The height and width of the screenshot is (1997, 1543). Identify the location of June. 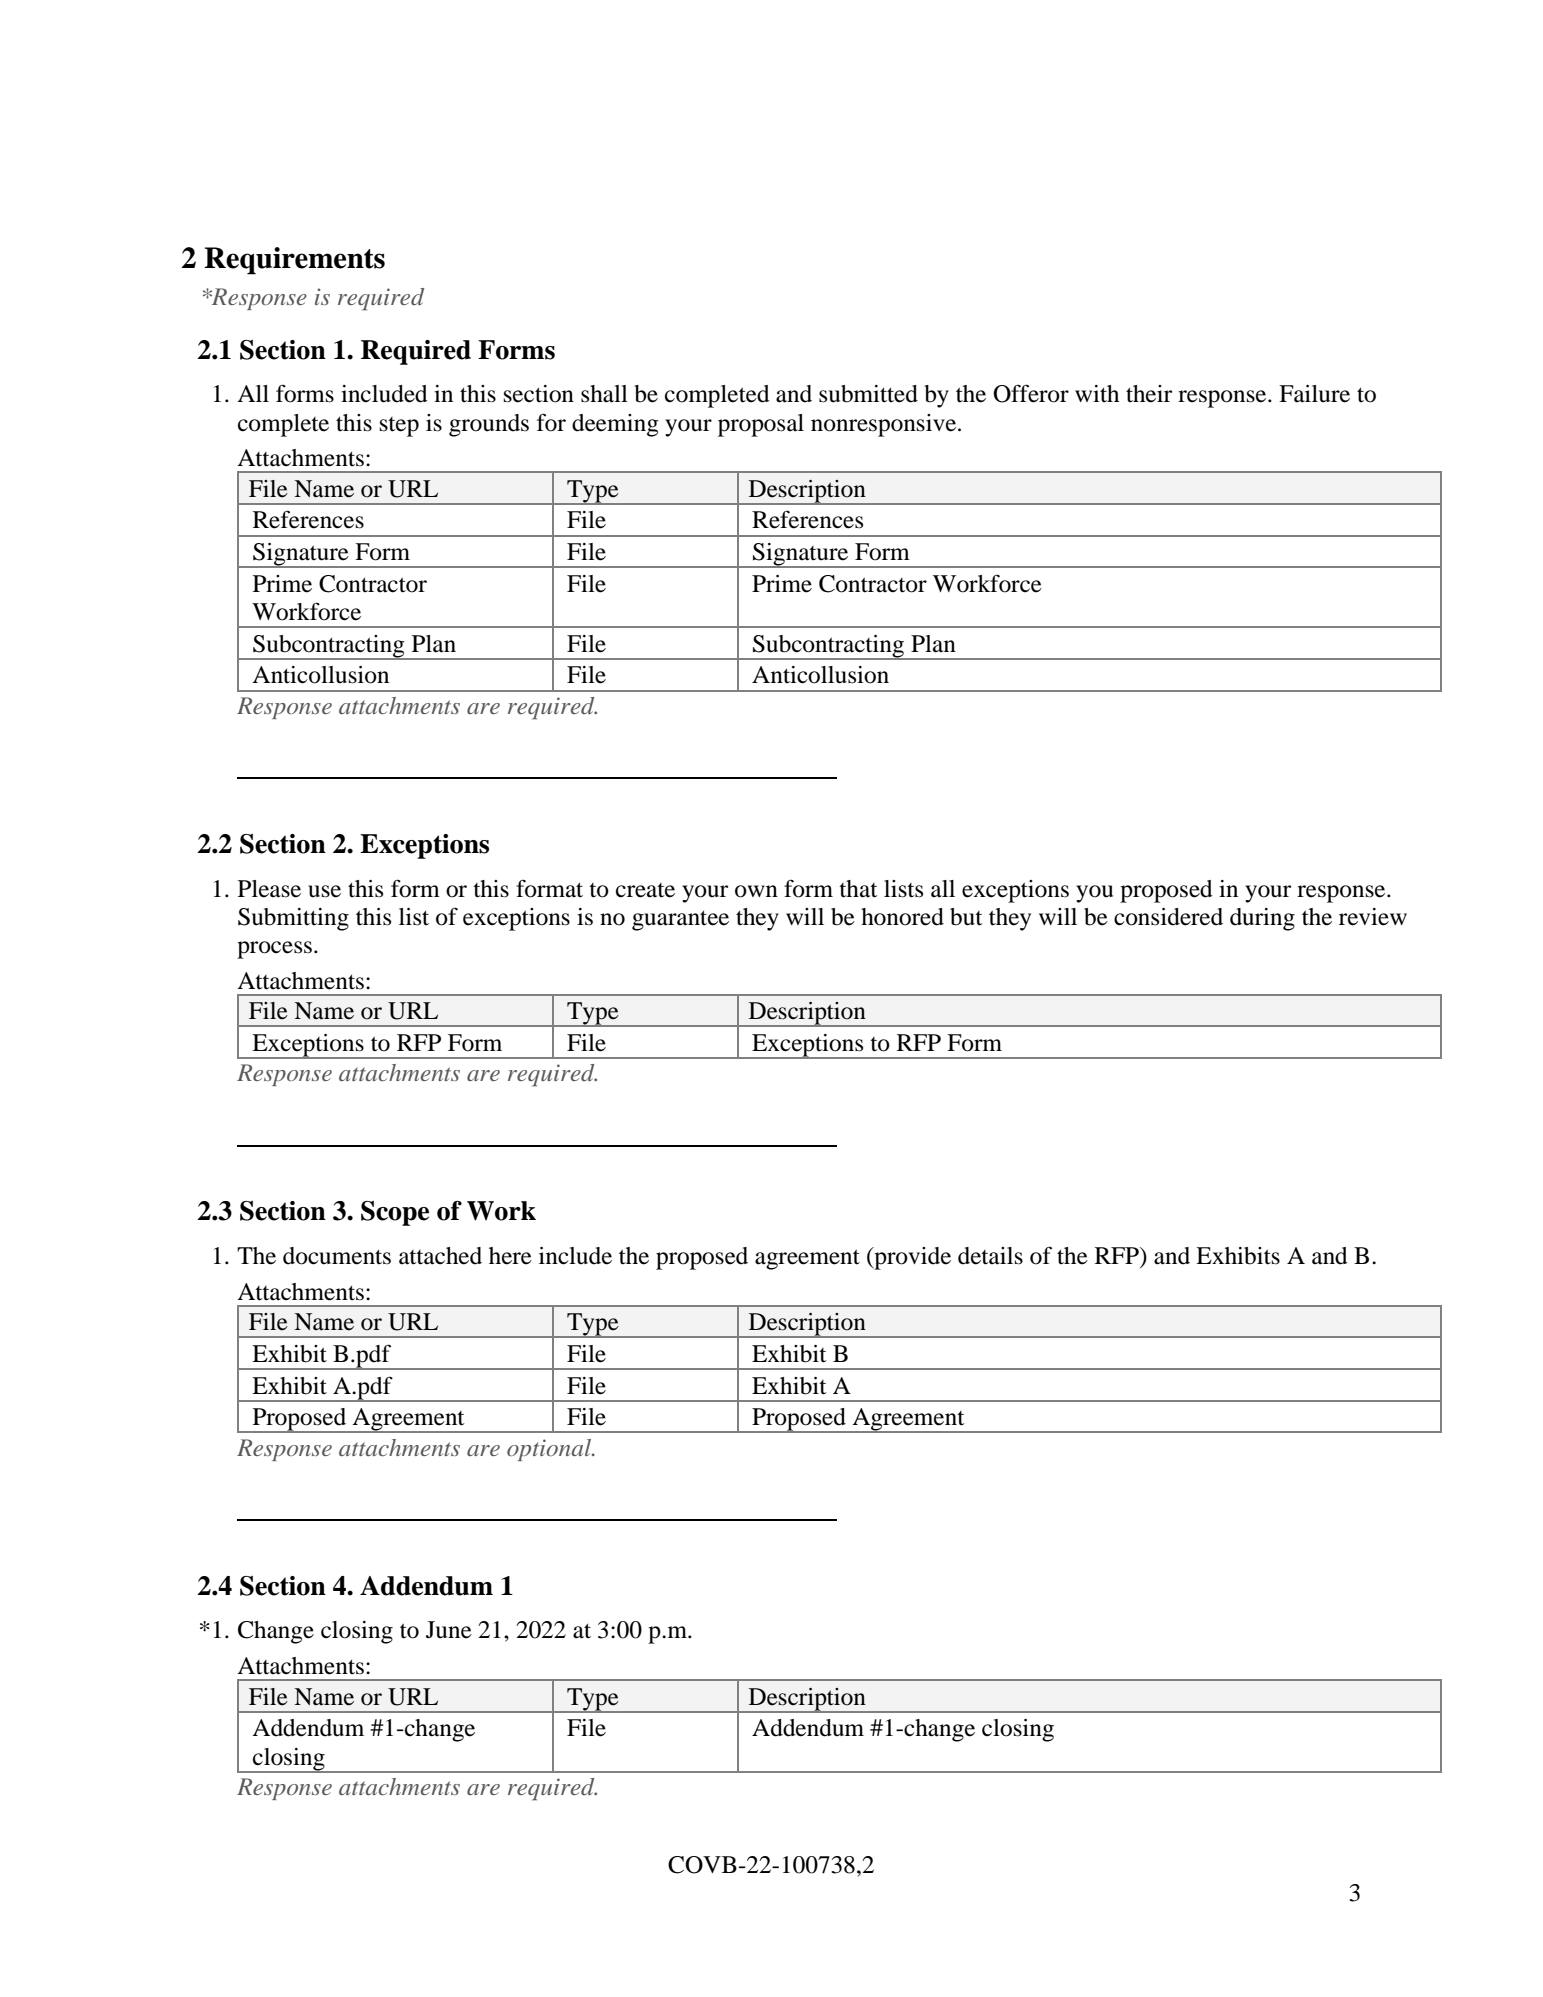
(449, 1630).
